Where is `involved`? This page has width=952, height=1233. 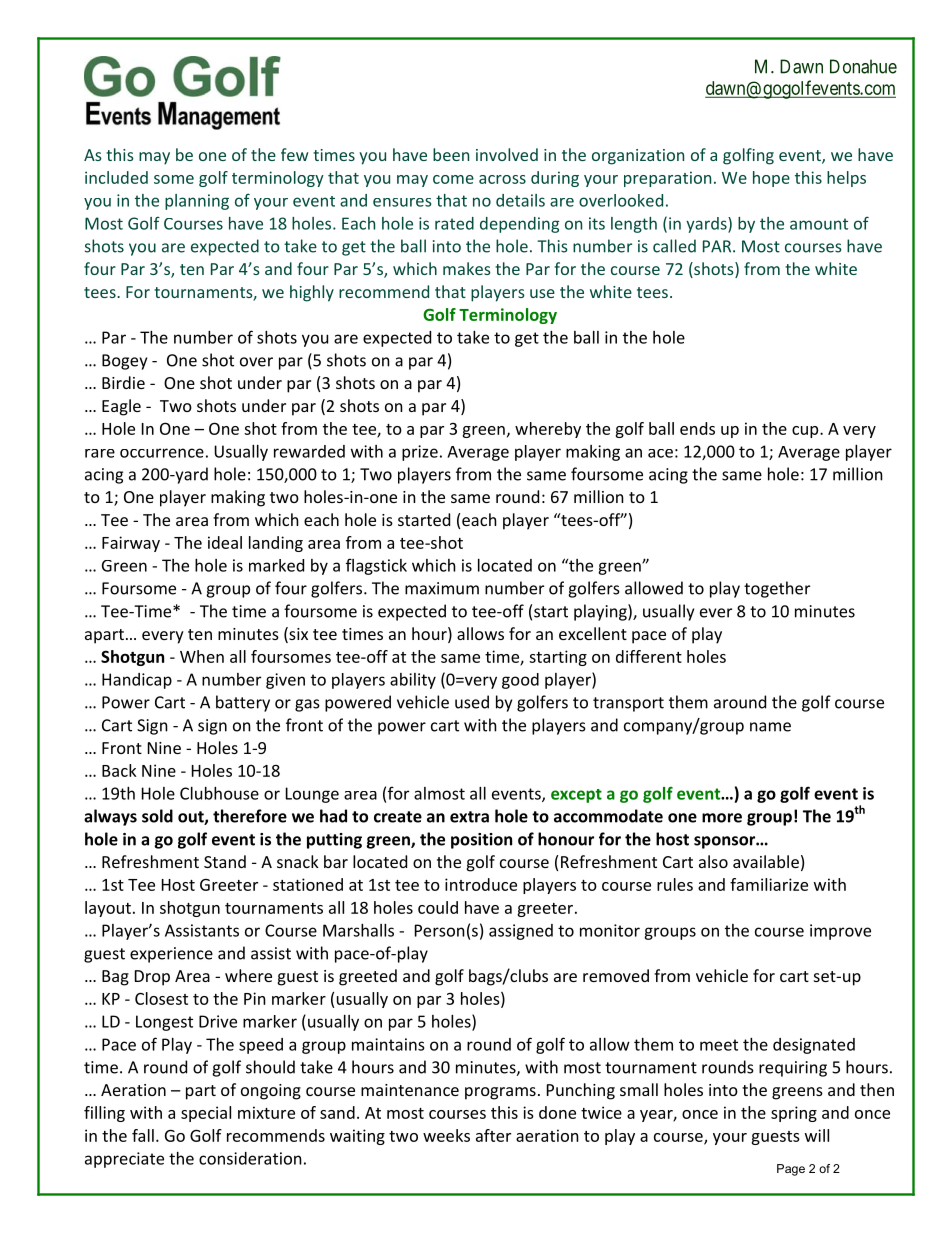
involved is located at coordinates (507, 154).
